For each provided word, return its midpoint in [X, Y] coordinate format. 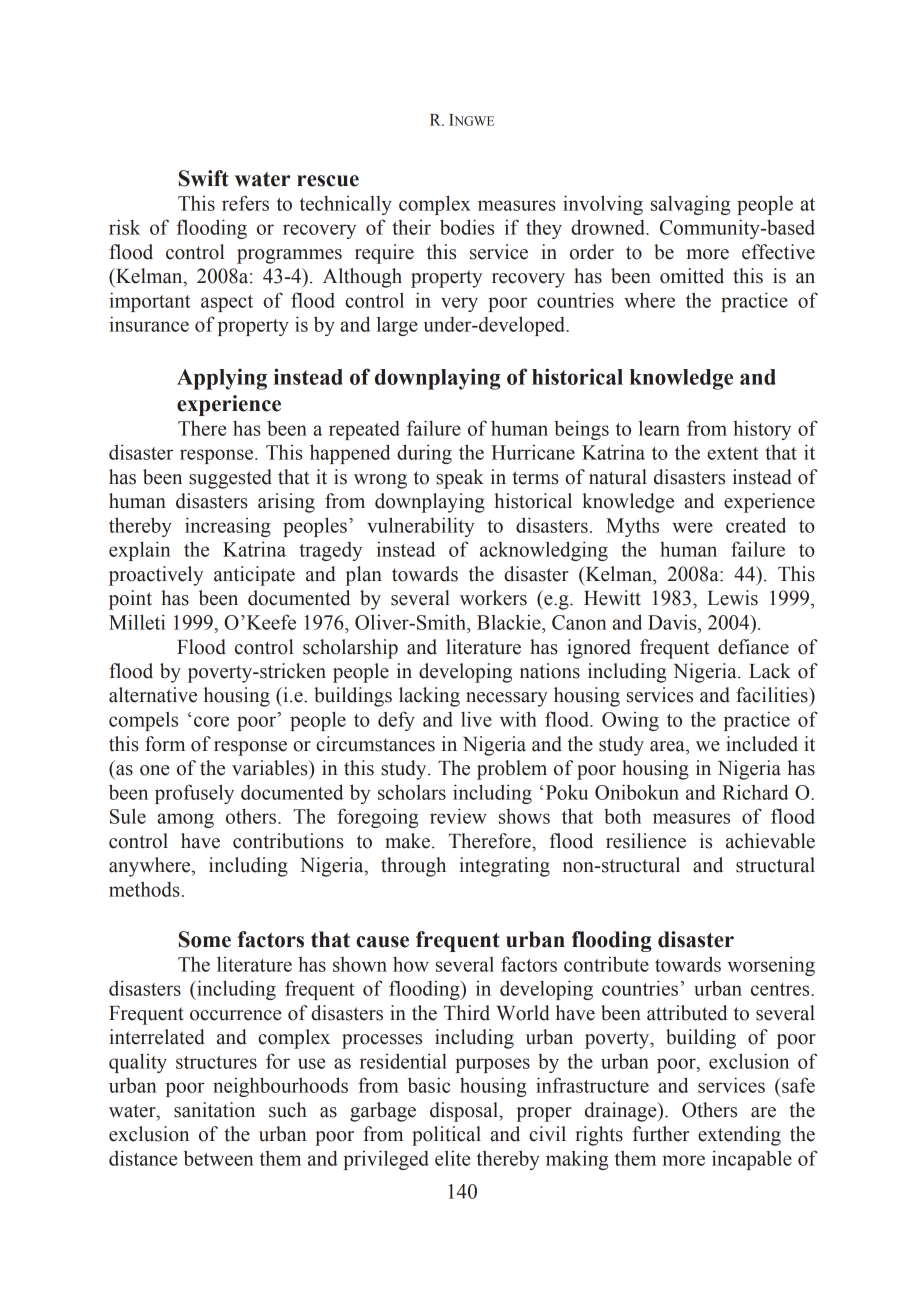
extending [739, 1136]
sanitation [214, 1110]
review [458, 816]
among [185, 820]
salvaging [690, 205]
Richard [755, 792]
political [446, 1136]
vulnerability [421, 527]
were [692, 527]
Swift [204, 178]
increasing [228, 527]
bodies [467, 227]
